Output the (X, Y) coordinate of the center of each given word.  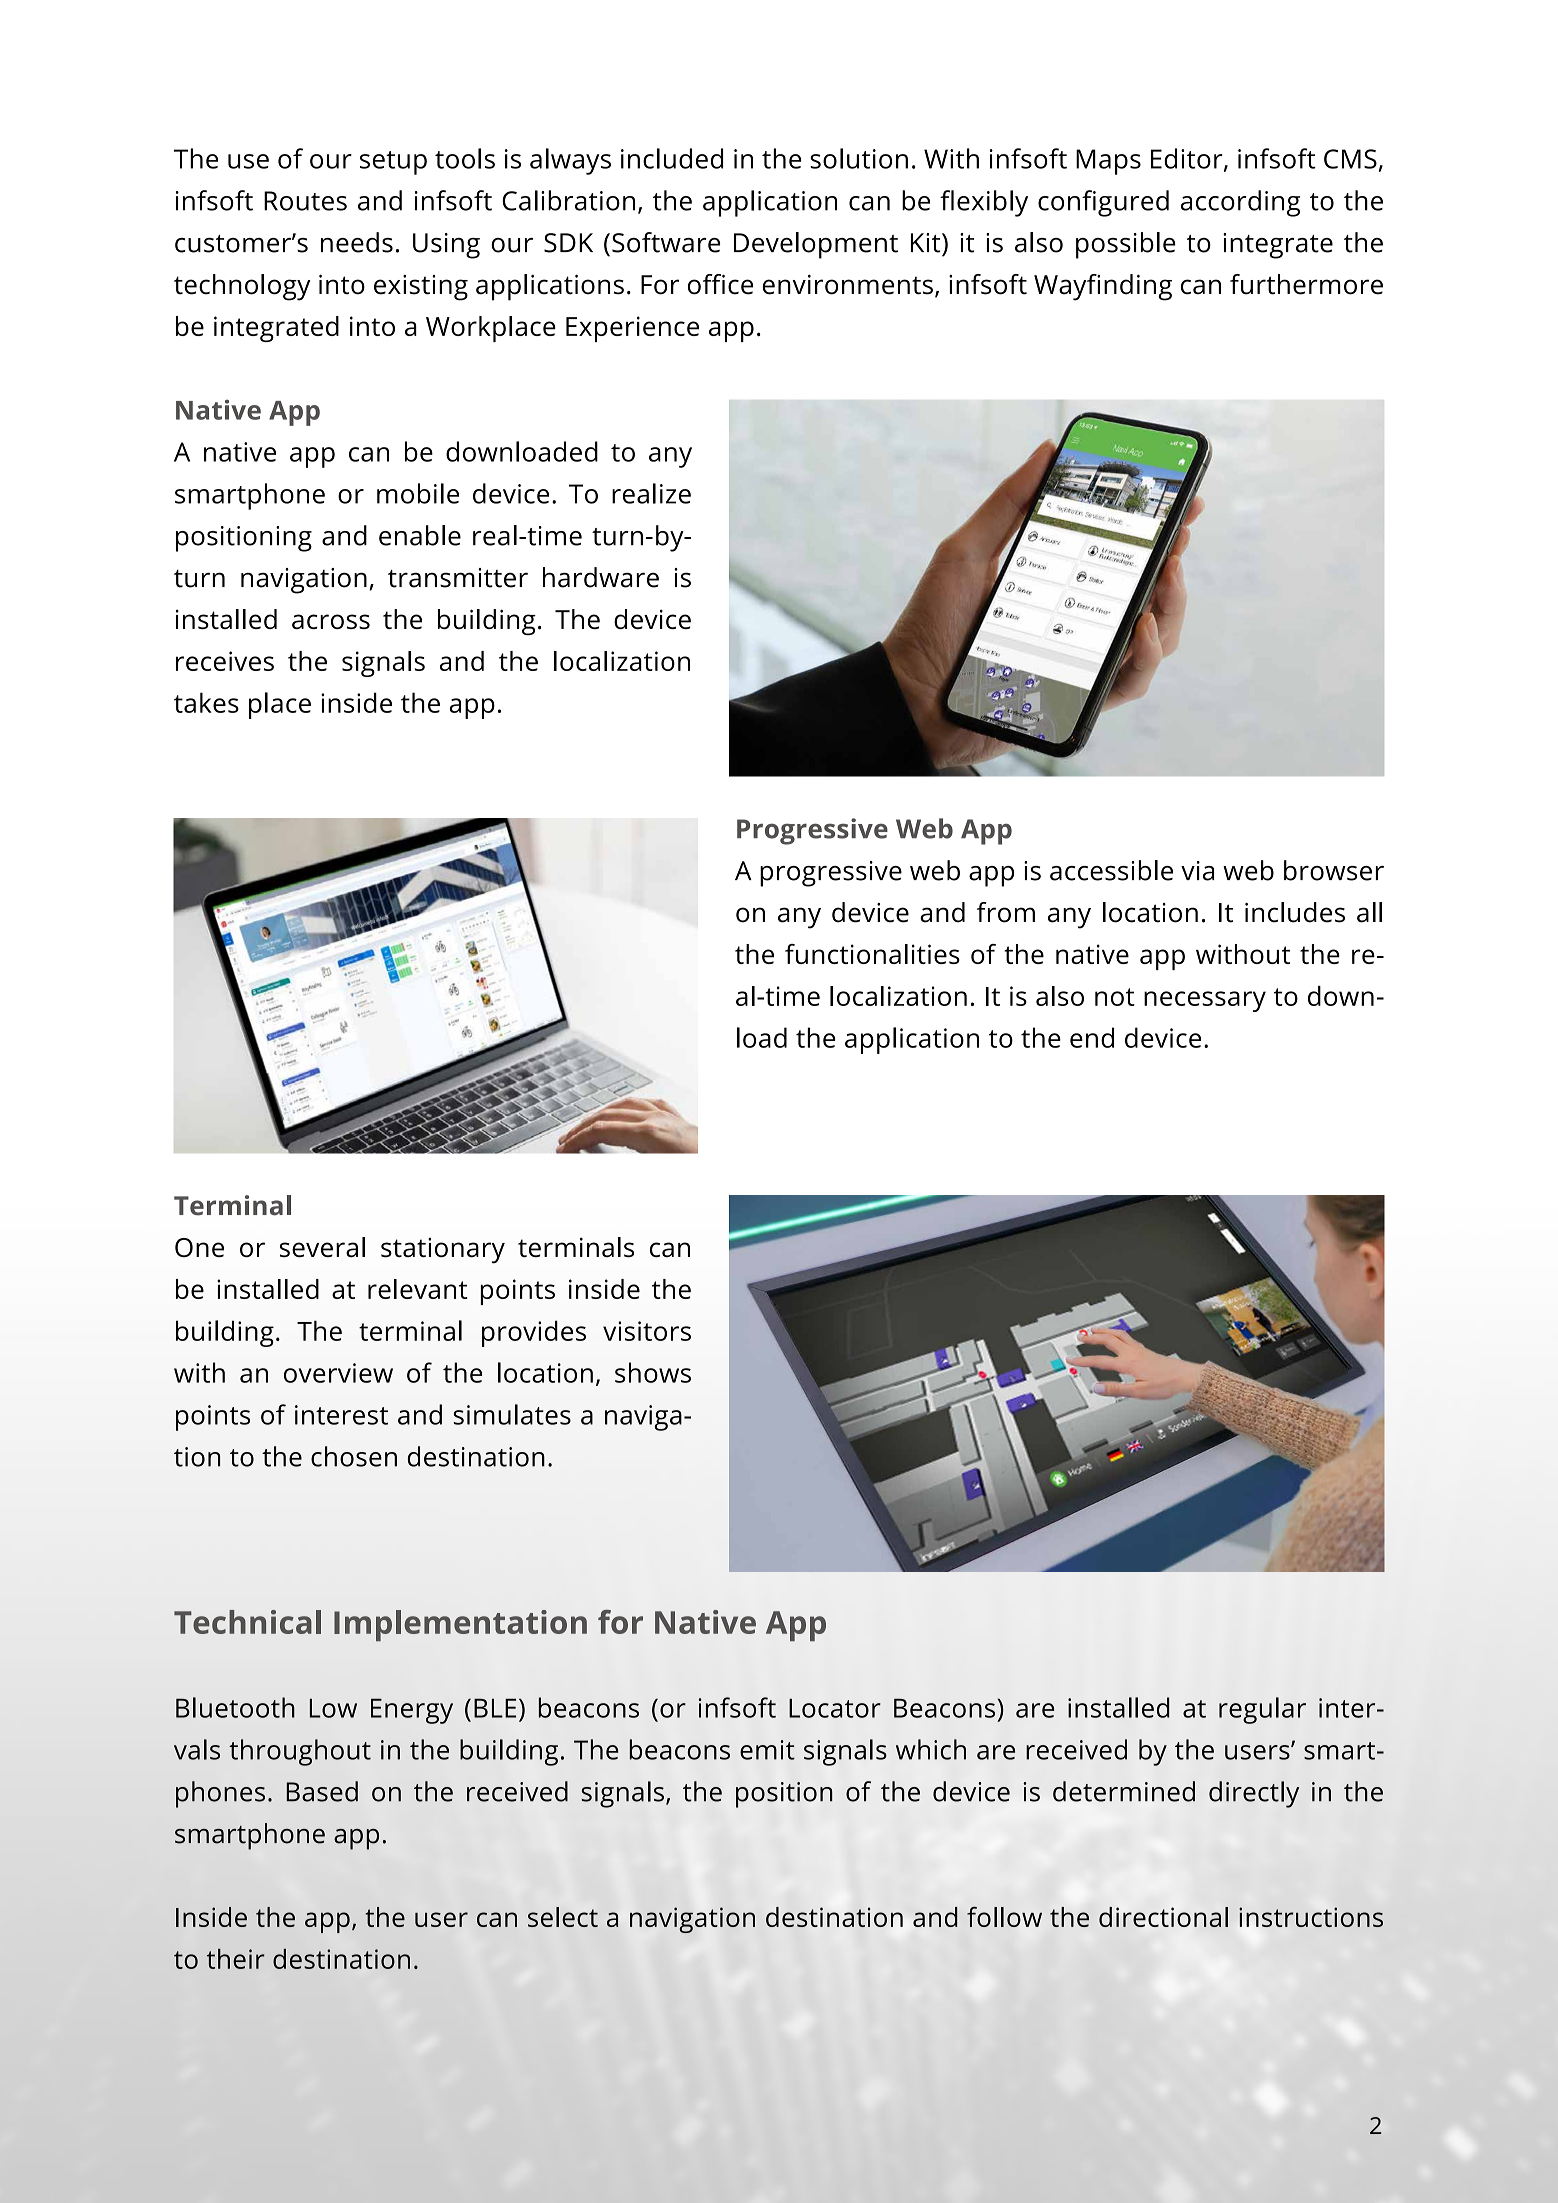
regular (1262, 1710)
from (1006, 912)
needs (357, 242)
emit (767, 1750)
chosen (354, 1456)
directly (1254, 1794)
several (322, 1247)
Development (816, 245)
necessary (1205, 1001)
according (1240, 203)
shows (653, 1372)
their (236, 1959)
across (331, 621)
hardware (601, 577)
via (1197, 871)
